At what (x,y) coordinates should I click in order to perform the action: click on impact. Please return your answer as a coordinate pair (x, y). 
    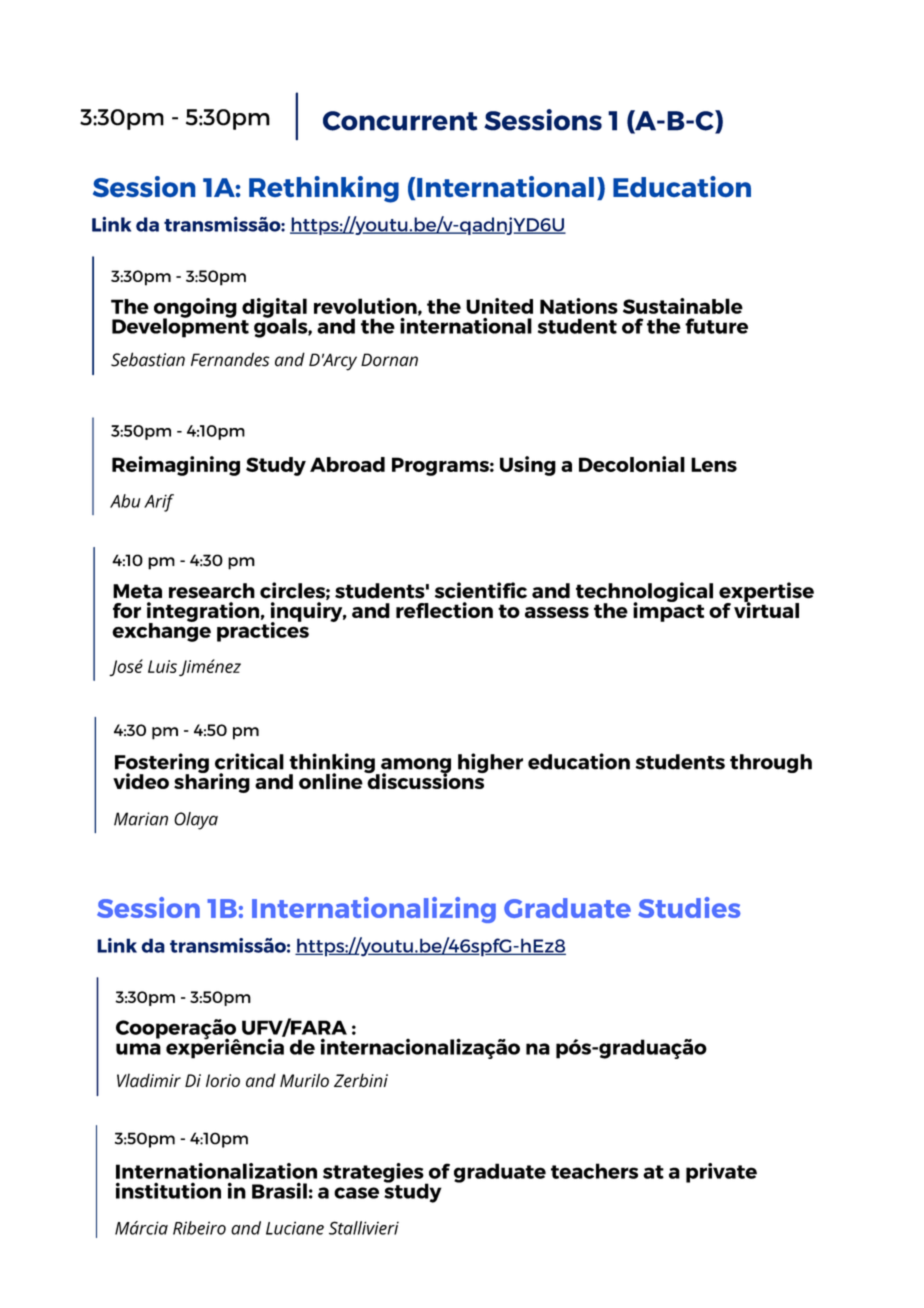
    Looking at the image, I should click on (668, 611).
